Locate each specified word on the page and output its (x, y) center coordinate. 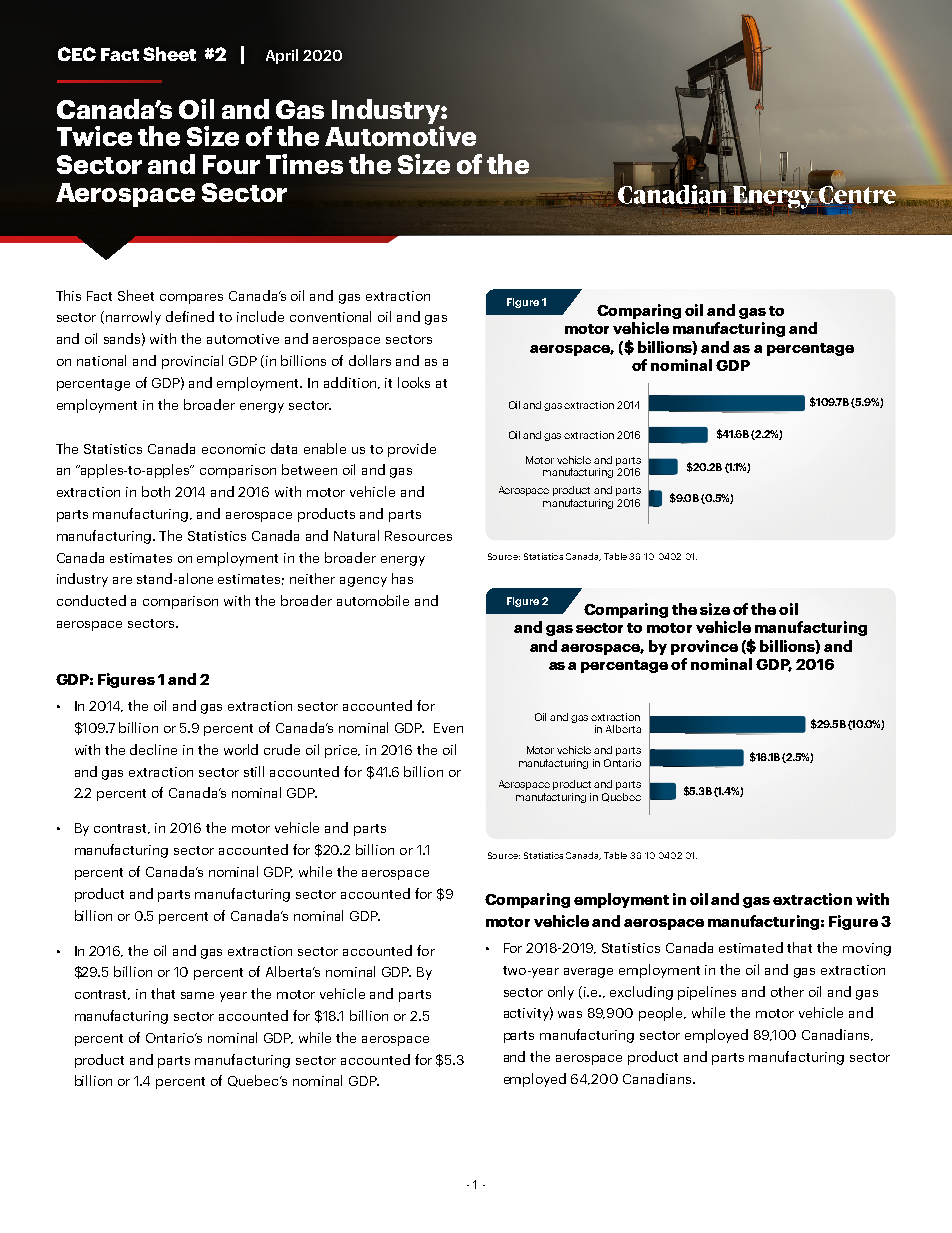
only (561, 993)
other (787, 991)
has (402, 578)
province (704, 647)
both (156, 491)
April (282, 56)
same (197, 995)
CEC (77, 54)
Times (304, 164)
